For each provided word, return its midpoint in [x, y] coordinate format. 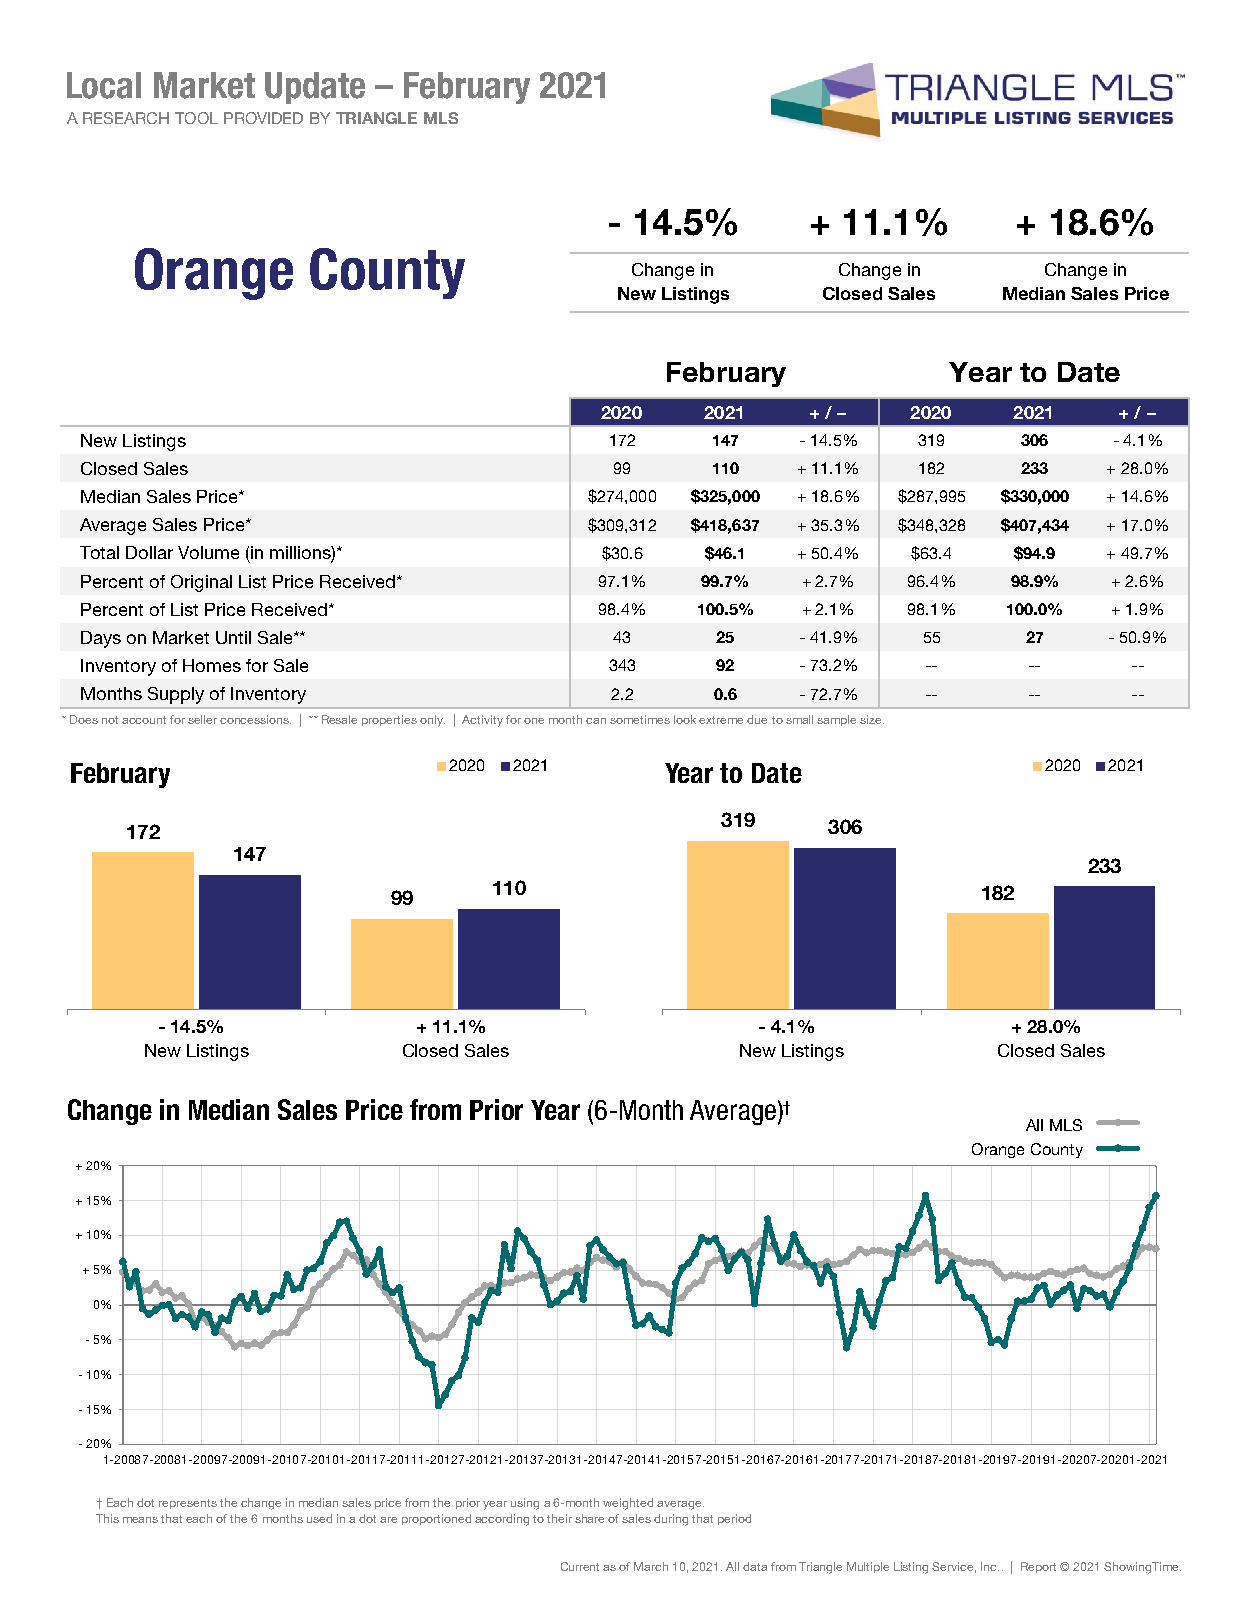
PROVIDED [263, 118]
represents [188, 1504]
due [757, 719]
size [872, 719]
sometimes [640, 719]
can [596, 721]
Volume [208, 552]
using [525, 1504]
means [140, 1520]
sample [836, 720]
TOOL [196, 118]
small [799, 719]
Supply [176, 695]
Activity [482, 721]
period [734, 1519]
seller [202, 719]
